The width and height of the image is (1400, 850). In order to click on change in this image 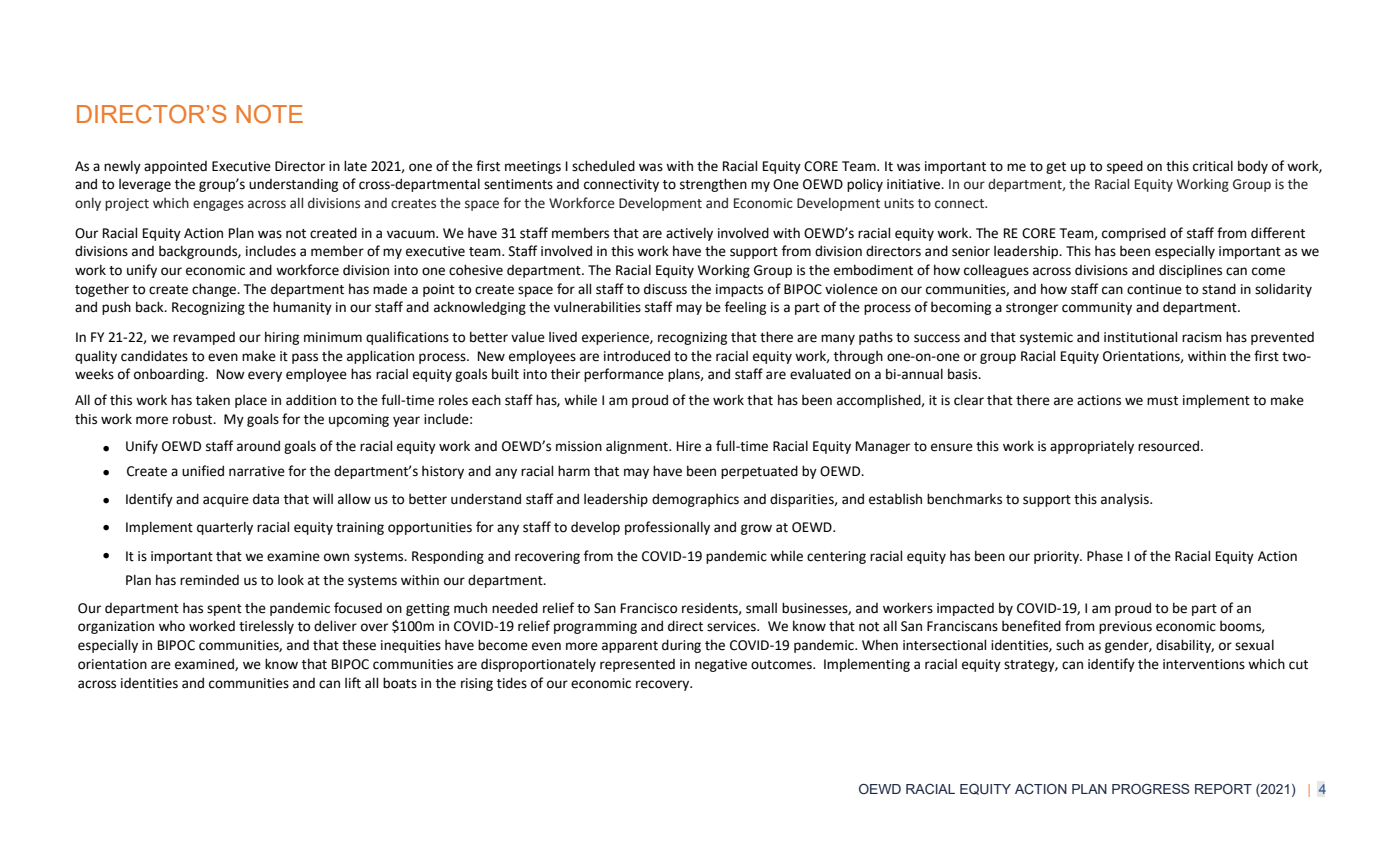, I will do `click(215, 290)`.
